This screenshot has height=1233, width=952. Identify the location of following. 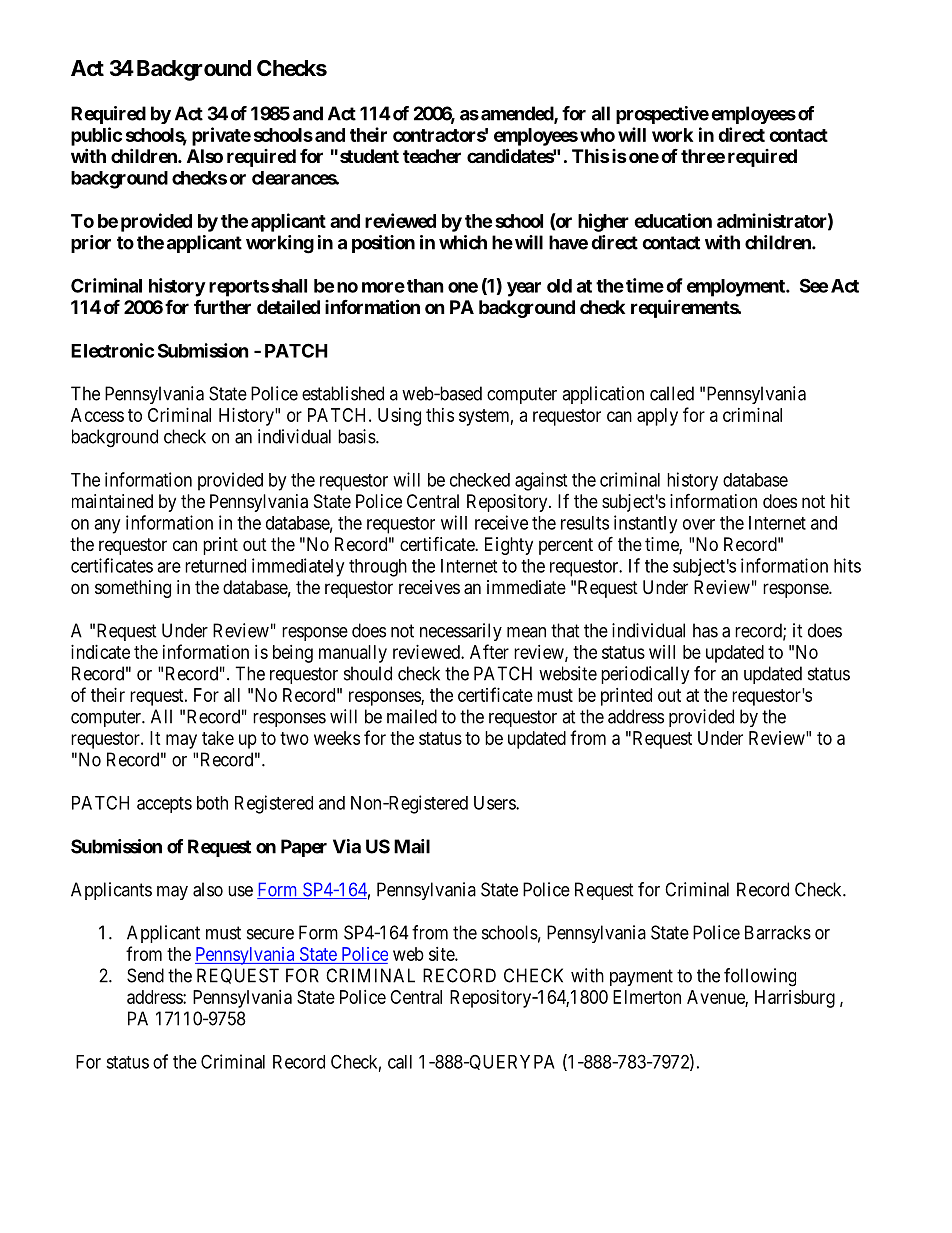
(760, 977).
